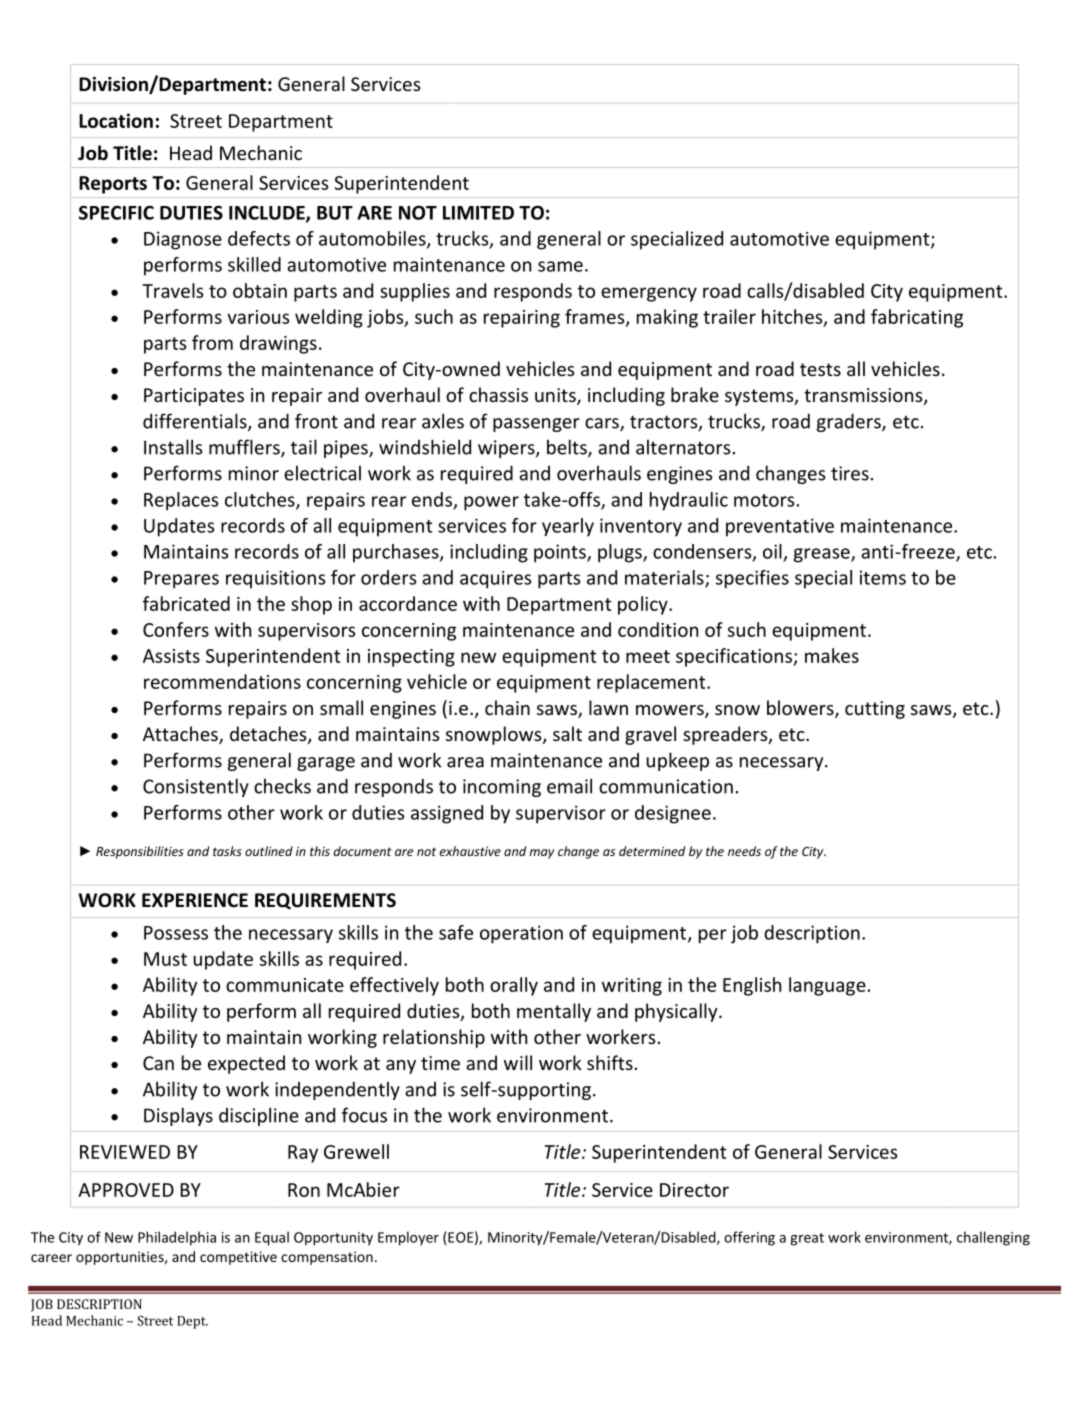  I want to click on may, so click(541, 854).
